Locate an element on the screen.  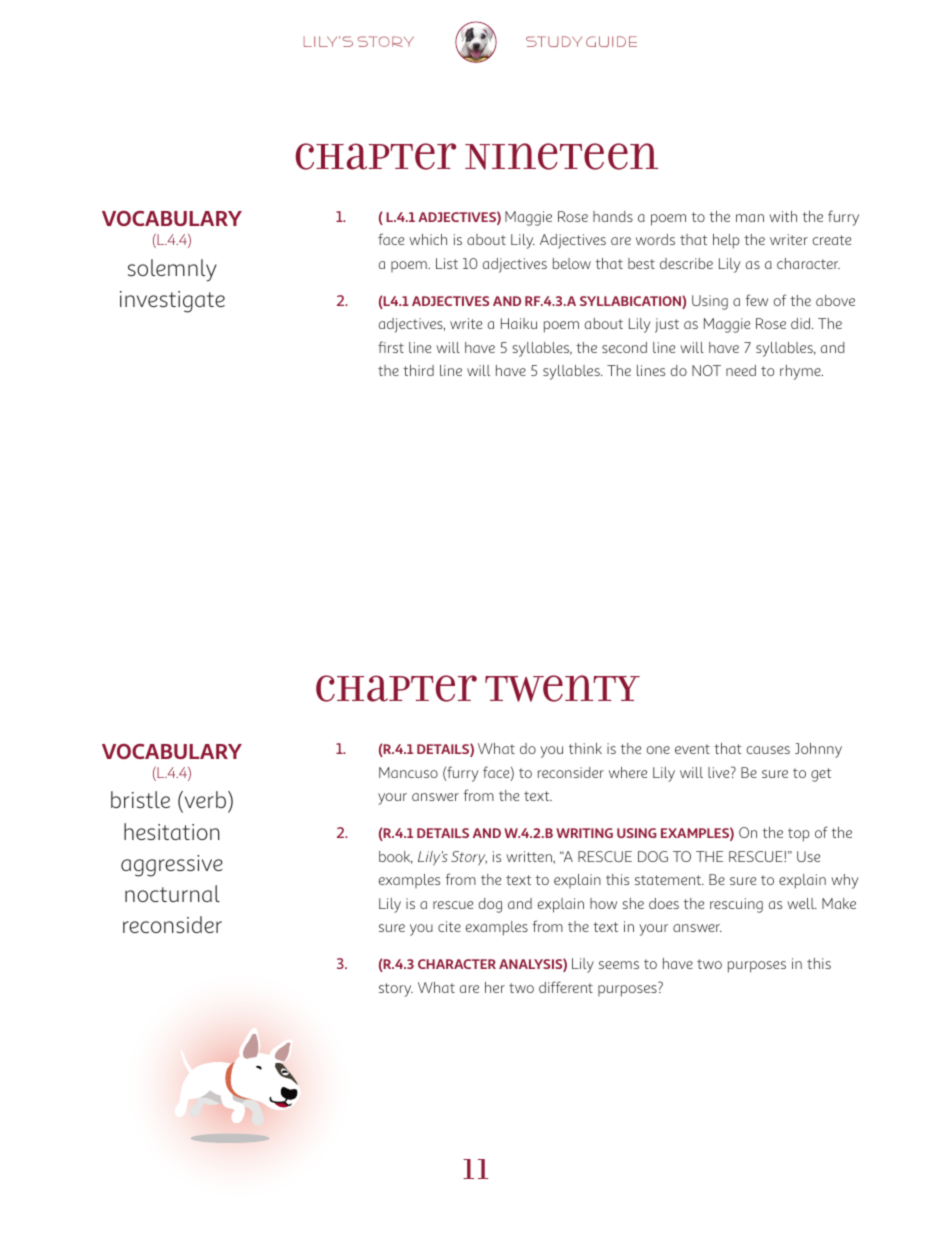
rhyme is located at coordinates (801, 372).
